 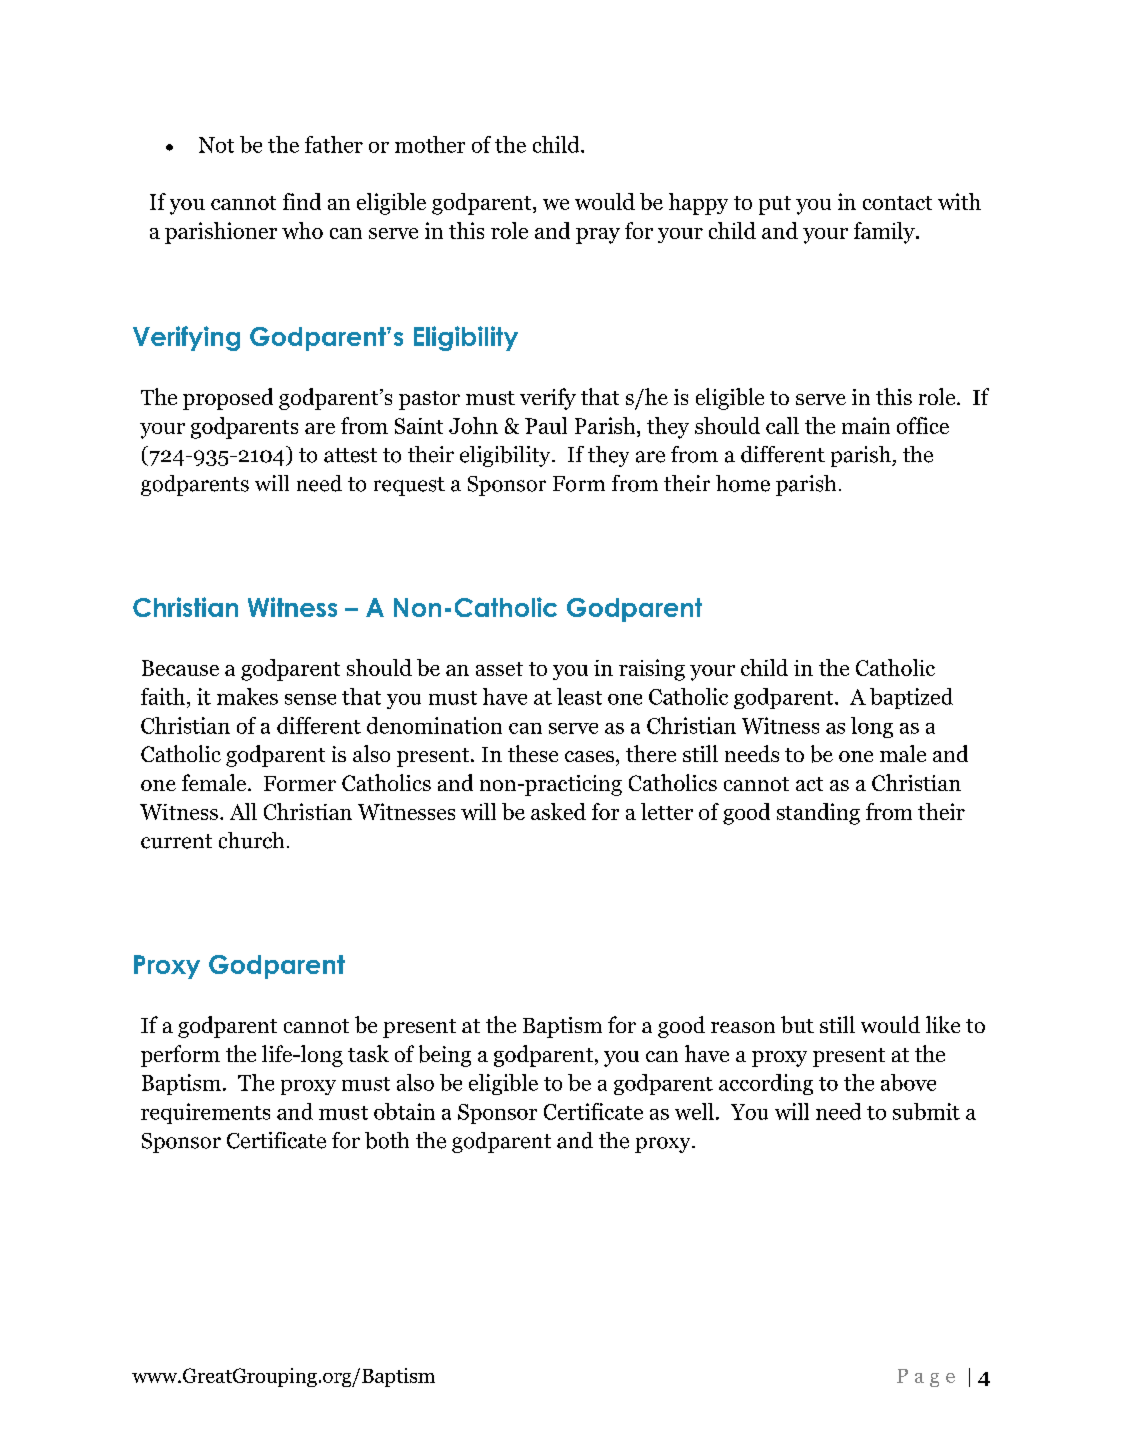 What do you see at coordinates (694, 1111) in the image?
I see `well` at bounding box center [694, 1111].
